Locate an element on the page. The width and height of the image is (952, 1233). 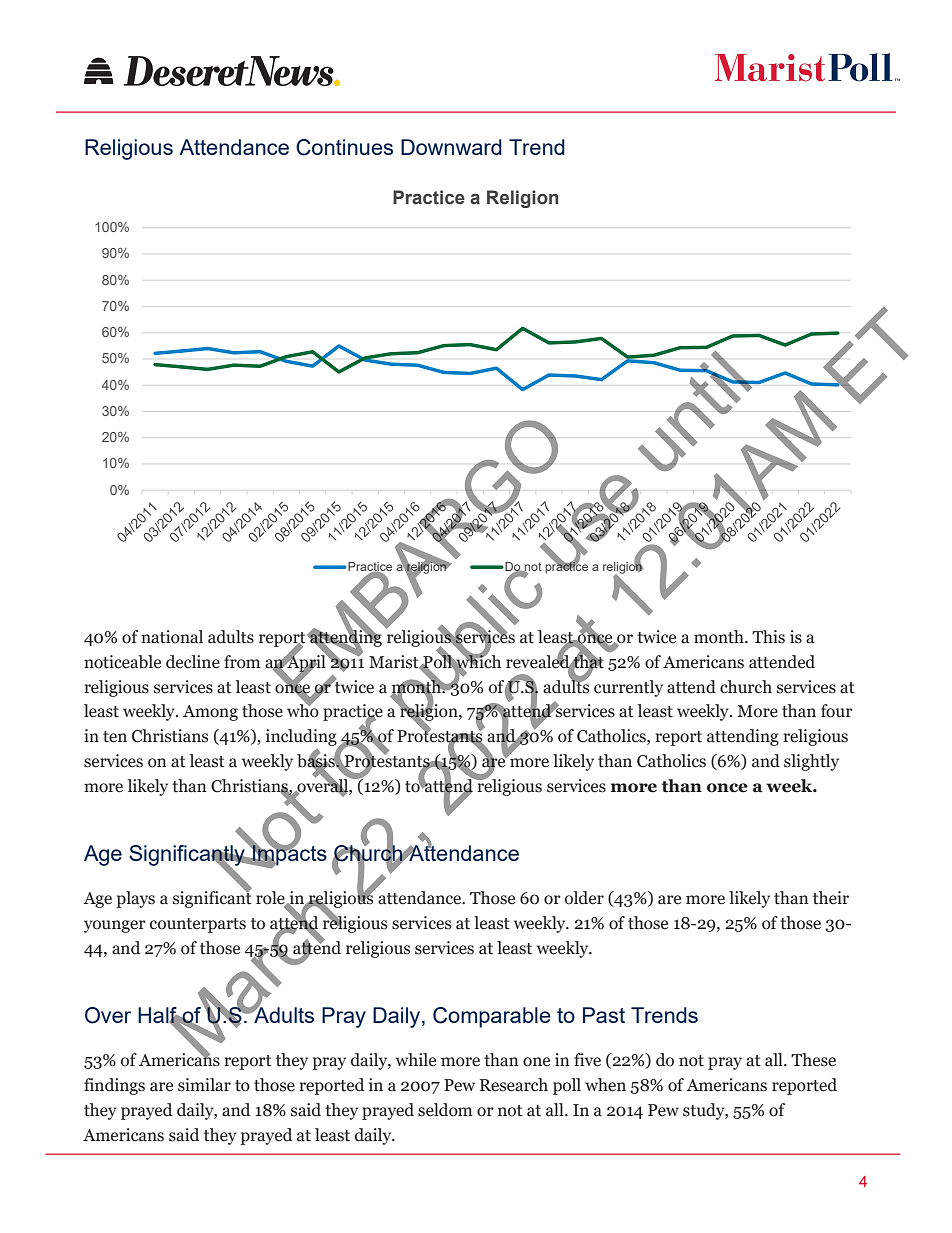
national is located at coordinates (172, 637).
